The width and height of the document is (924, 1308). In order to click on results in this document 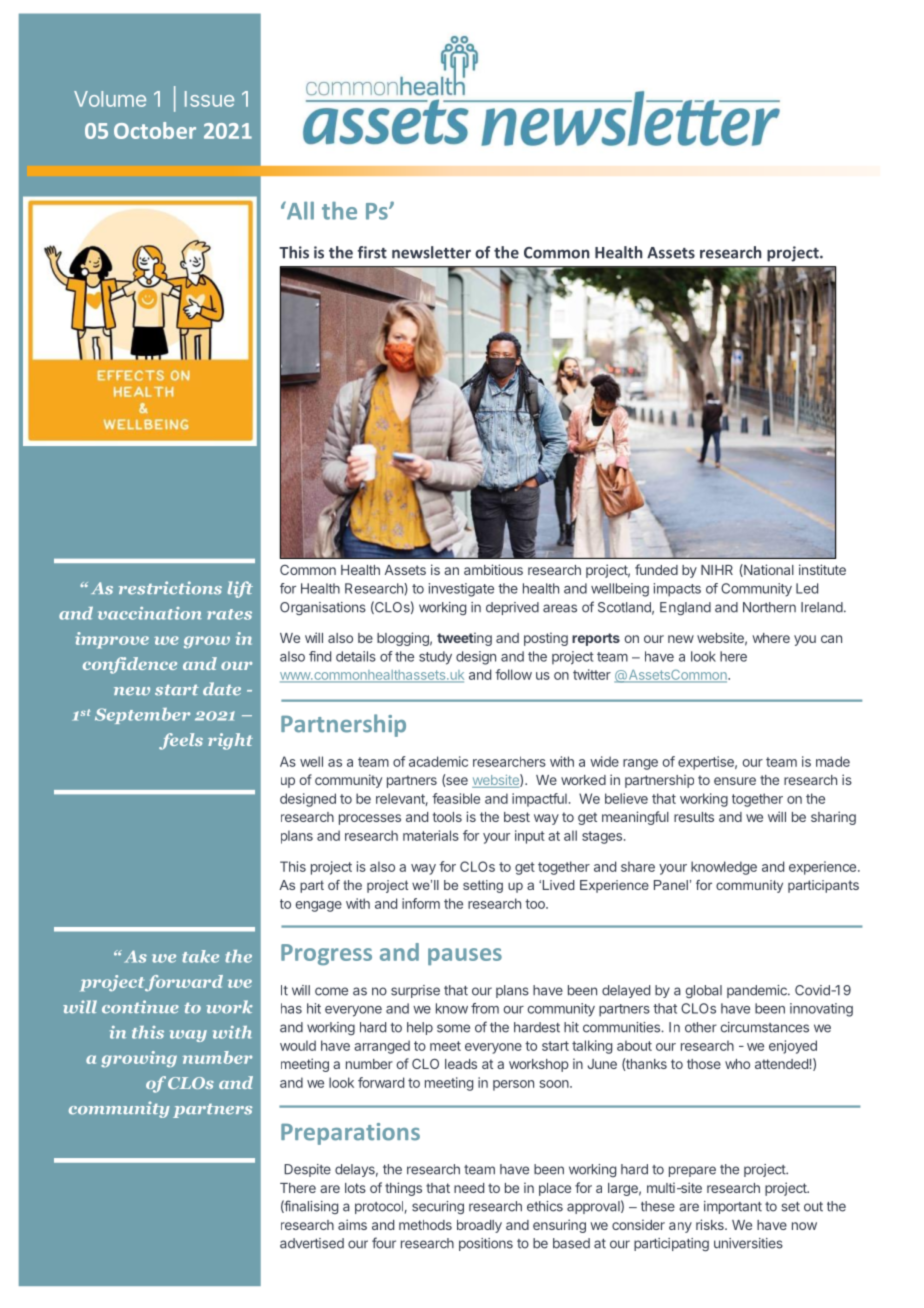, I will do `click(694, 817)`.
